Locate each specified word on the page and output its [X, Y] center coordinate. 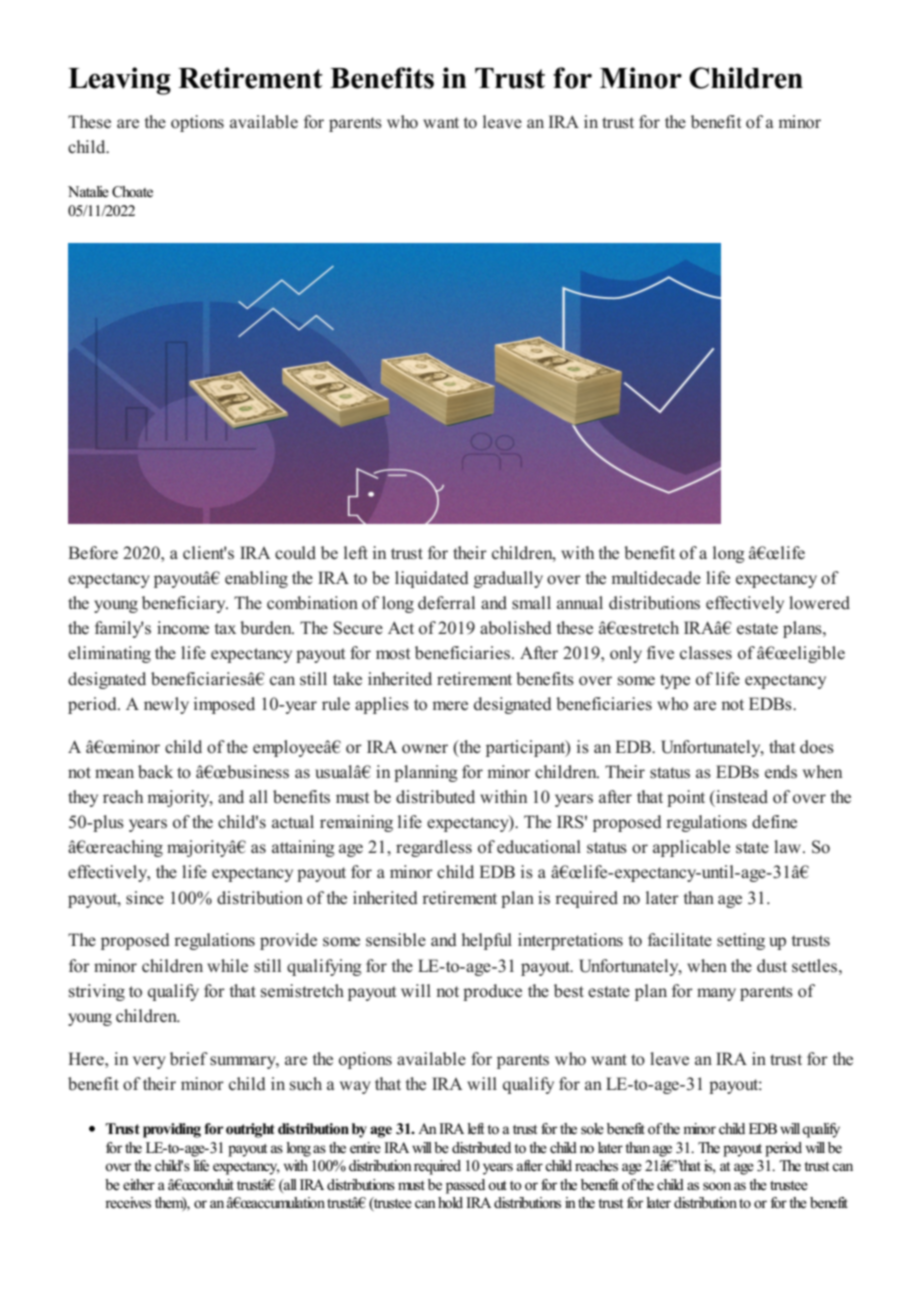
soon [717, 1186]
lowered [819, 603]
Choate [132, 192]
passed [465, 1186]
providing [172, 1130]
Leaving [119, 81]
